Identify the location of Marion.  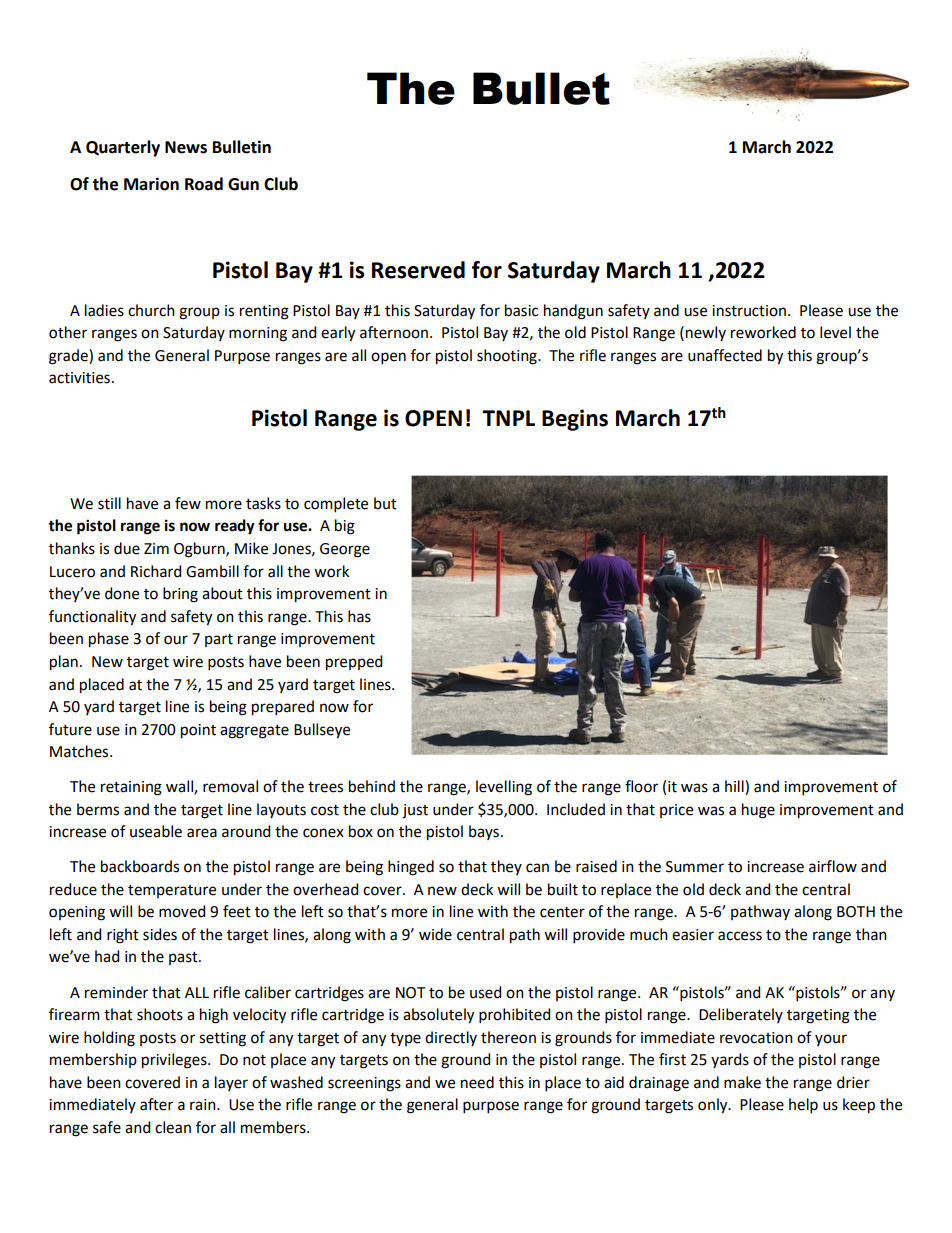
(151, 184).
